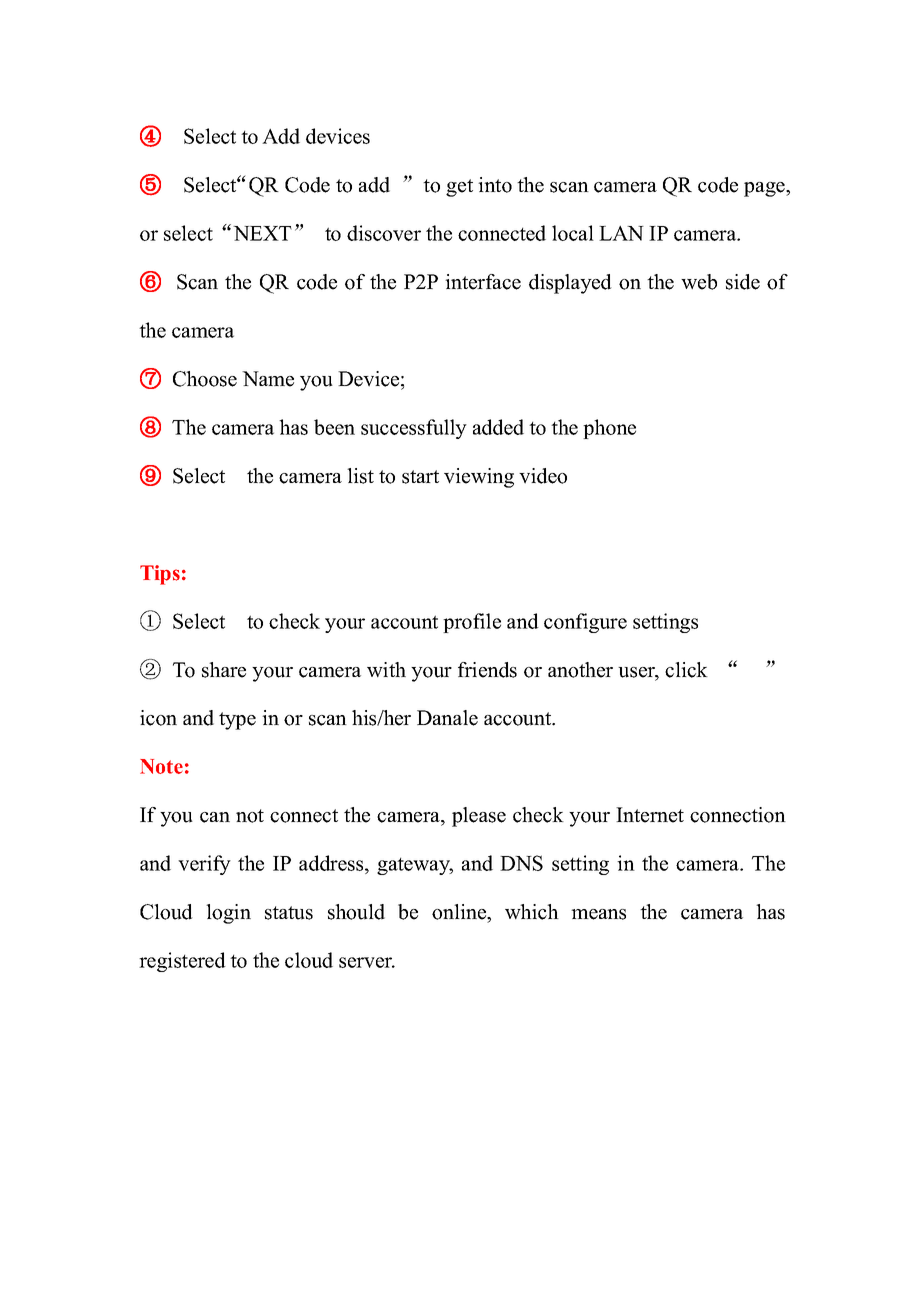  Describe the element at coordinates (160, 575) in the image. I see `Tips` at that location.
